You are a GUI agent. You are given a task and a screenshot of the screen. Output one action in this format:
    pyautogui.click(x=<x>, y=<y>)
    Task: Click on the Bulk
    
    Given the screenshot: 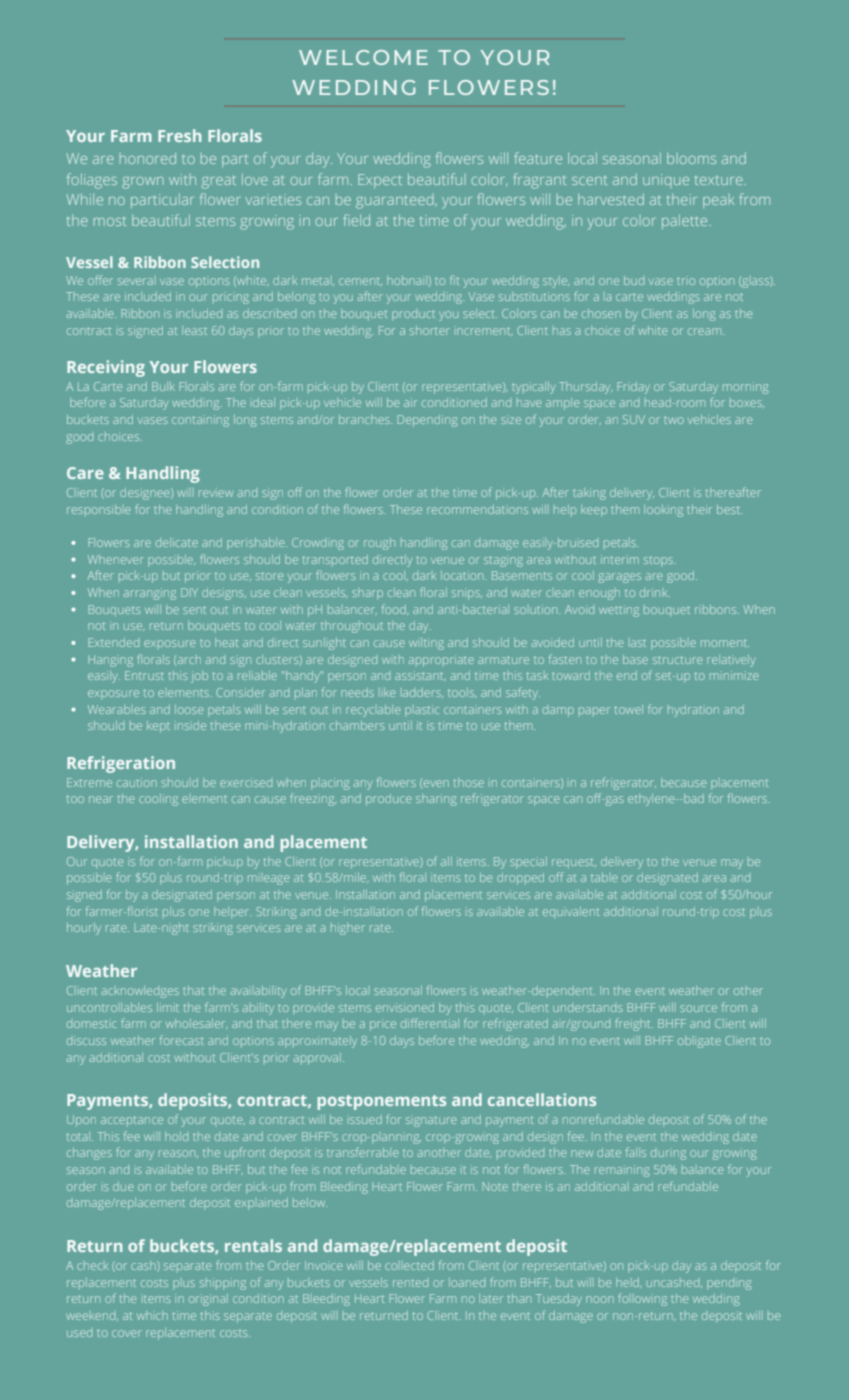 What is the action you would take?
    pyautogui.click(x=163, y=386)
